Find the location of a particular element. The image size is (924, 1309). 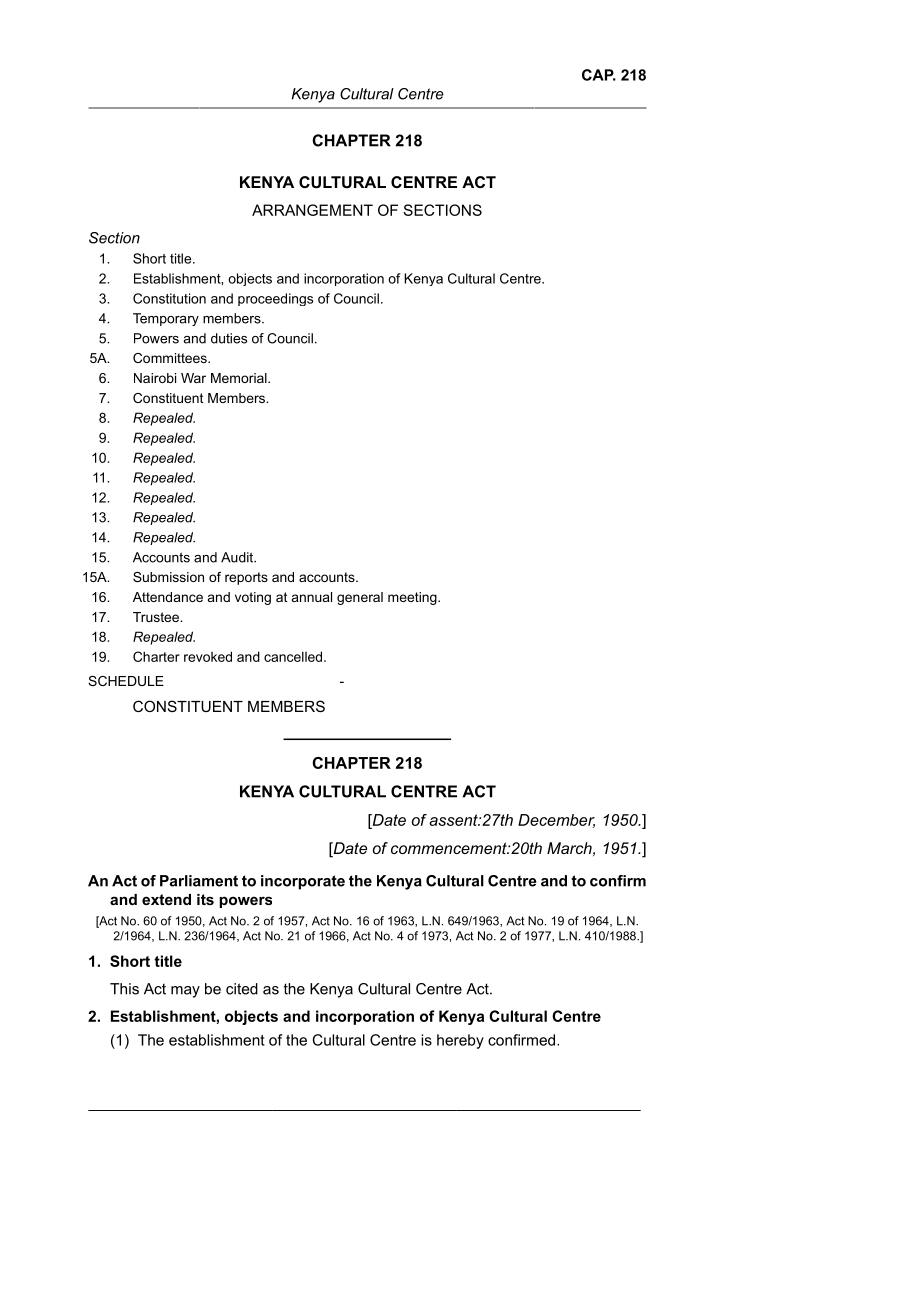

ARRANGEMENT is located at coordinates (312, 210).
